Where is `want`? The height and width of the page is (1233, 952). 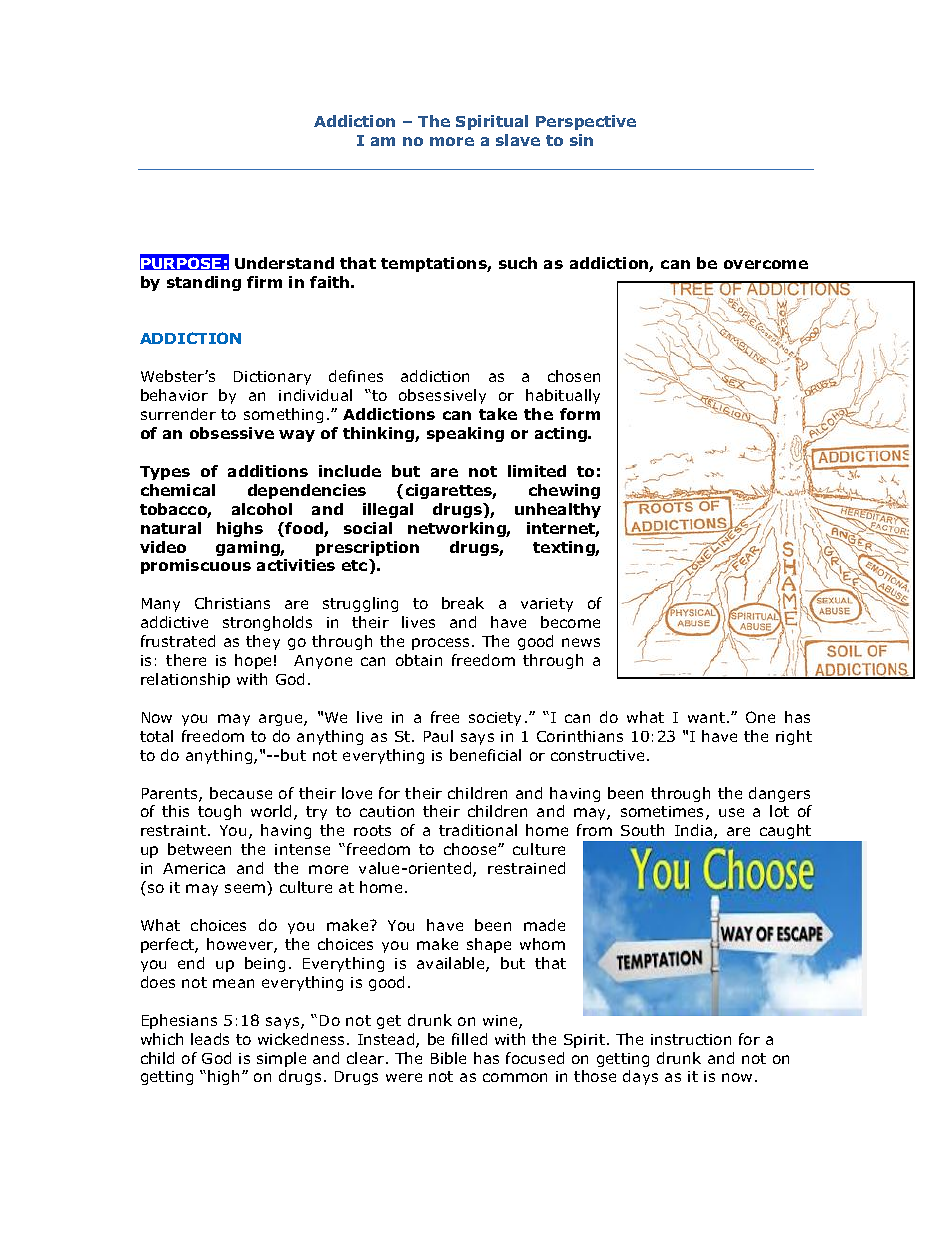 want is located at coordinates (706, 717).
